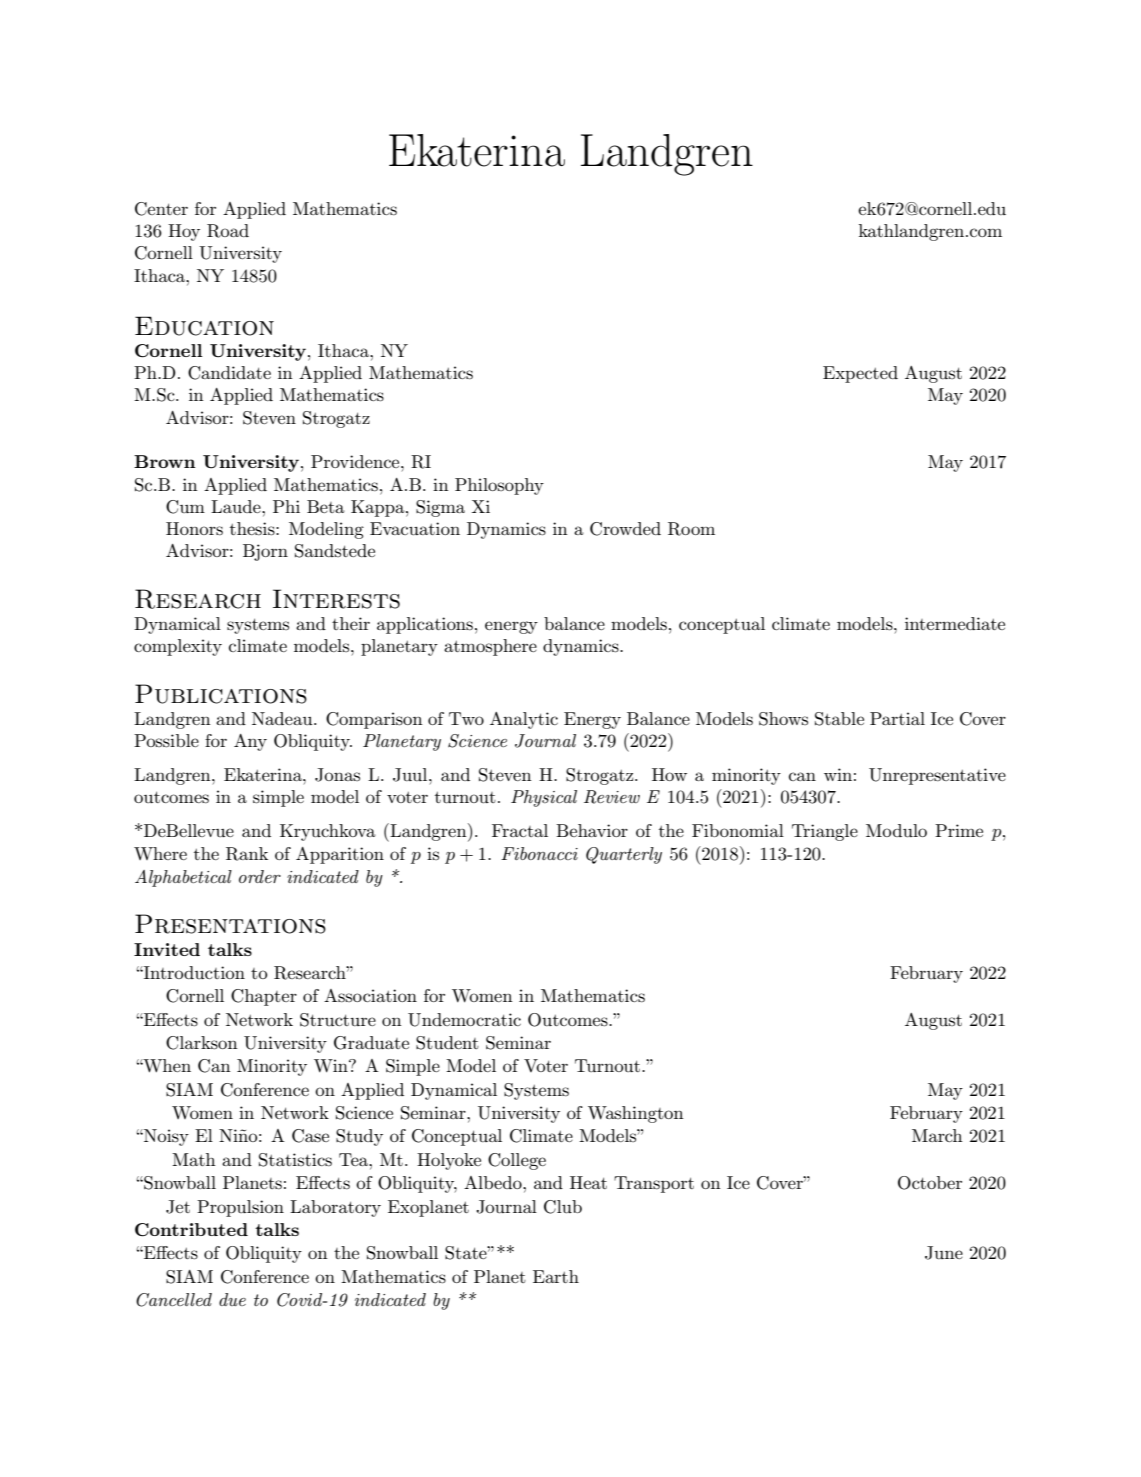  I want to click on Expected, so click(860, 374).
